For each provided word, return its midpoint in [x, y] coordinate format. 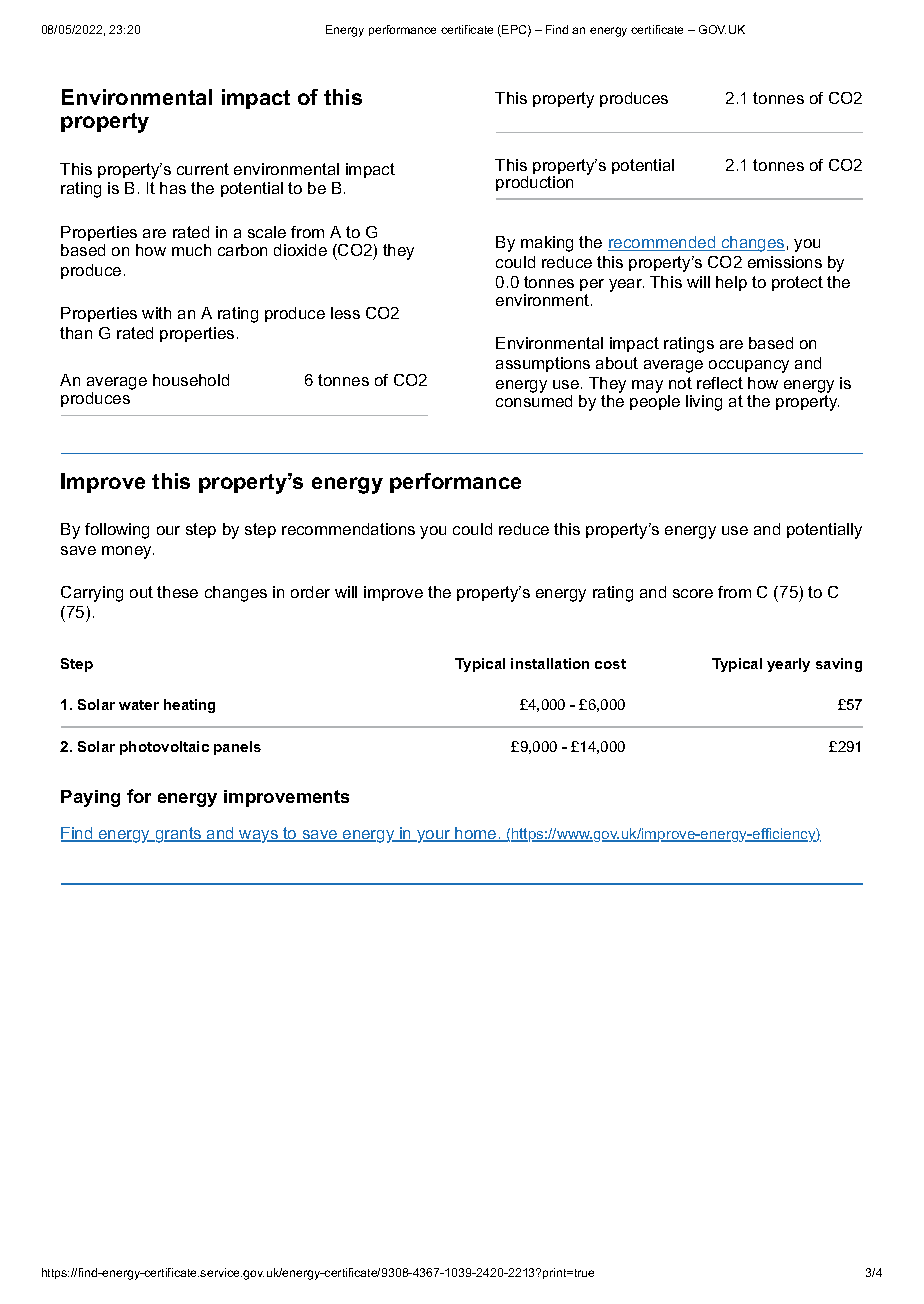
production [534, 182]
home [476, 834]
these [177, 592]
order [310, 592]
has [173, 188]
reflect [720, 383]
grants [178, 835]
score [693, 593]
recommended [663, 243]
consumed [534, 401]
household [191, 380]
